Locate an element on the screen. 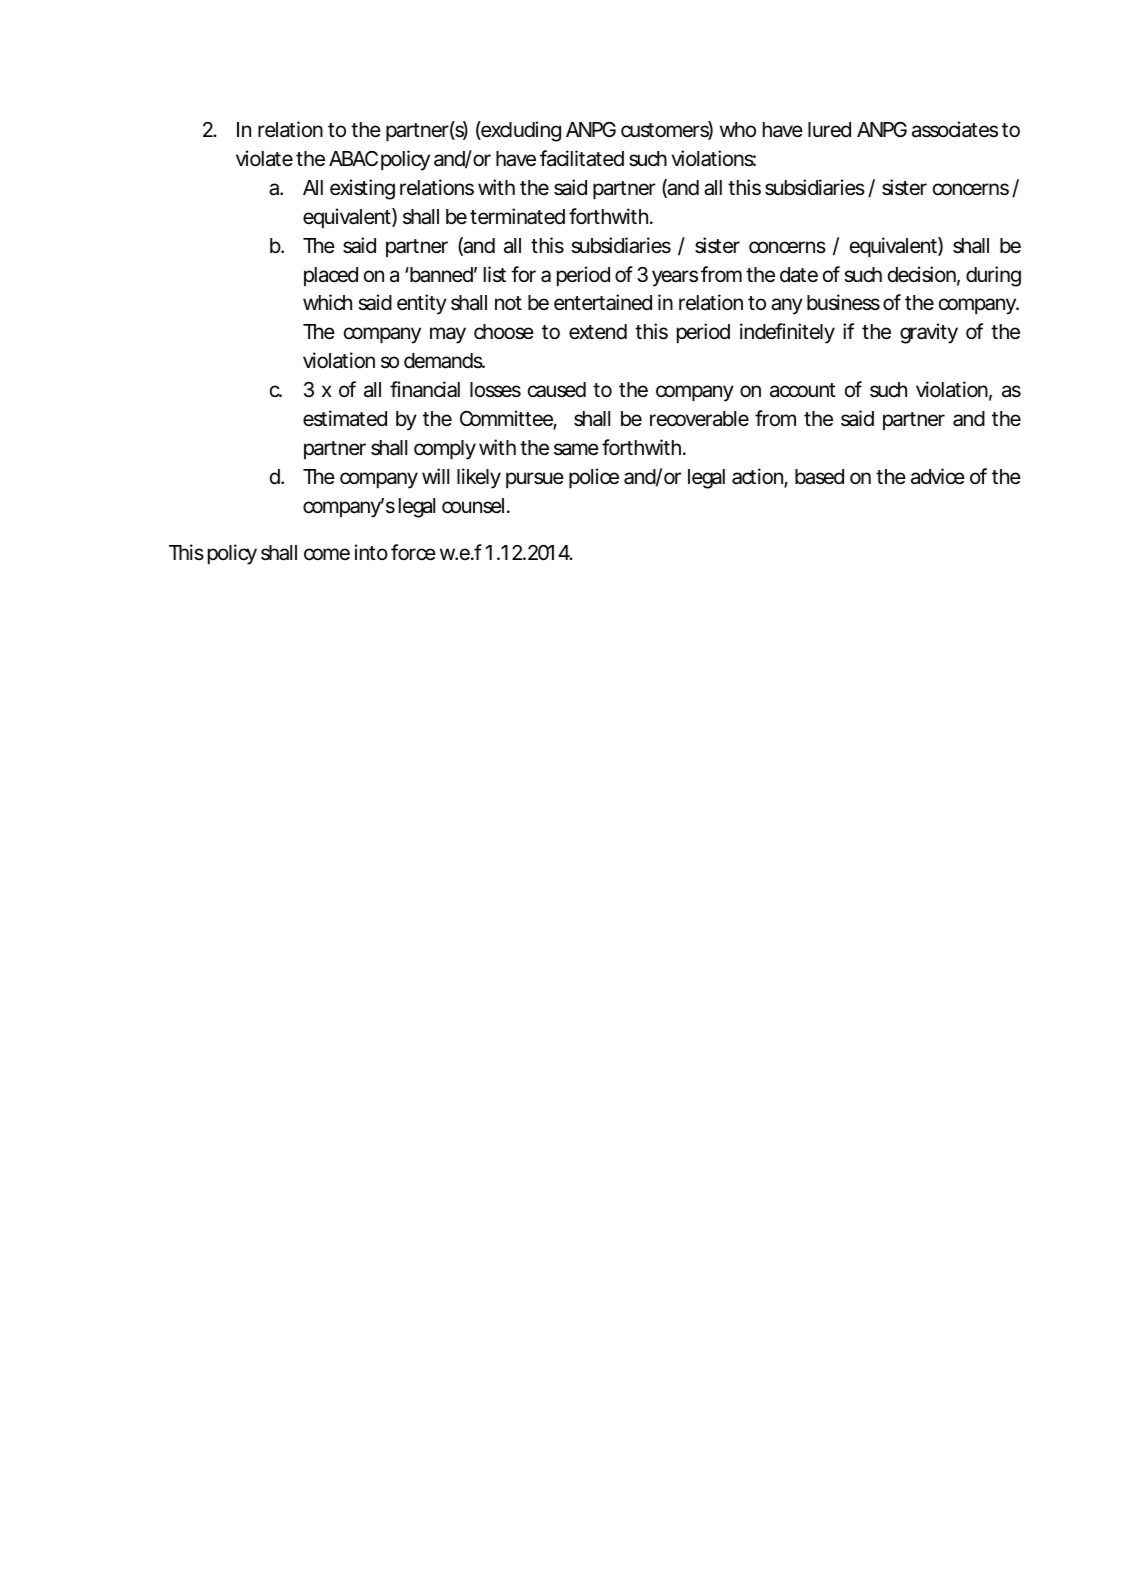  years is located at coordinates (675, 278).
